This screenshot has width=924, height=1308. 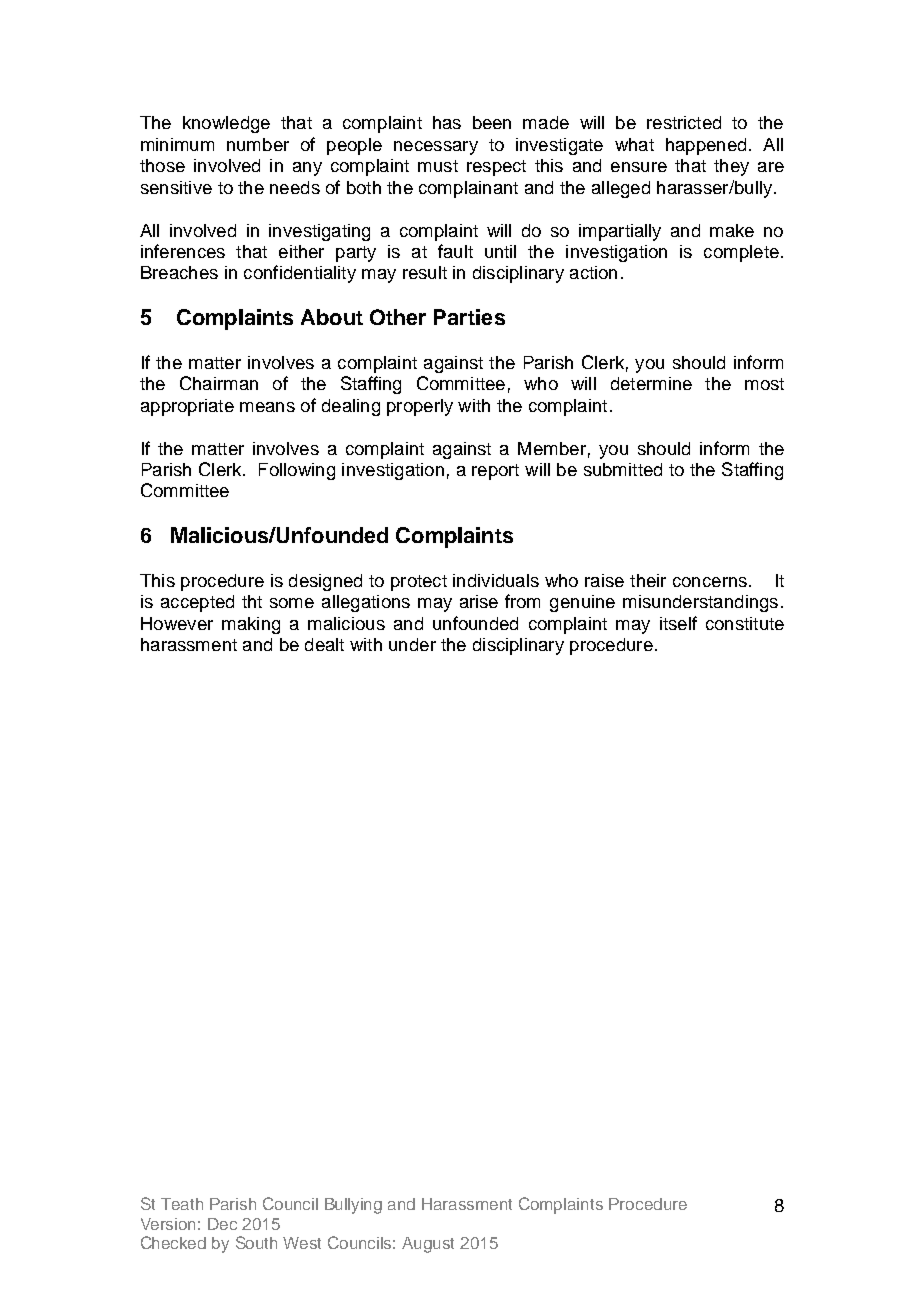 What do you see at coordinates (256, 1242) in the screenshot?
I see `South` at bounding box center [256, 1242].
